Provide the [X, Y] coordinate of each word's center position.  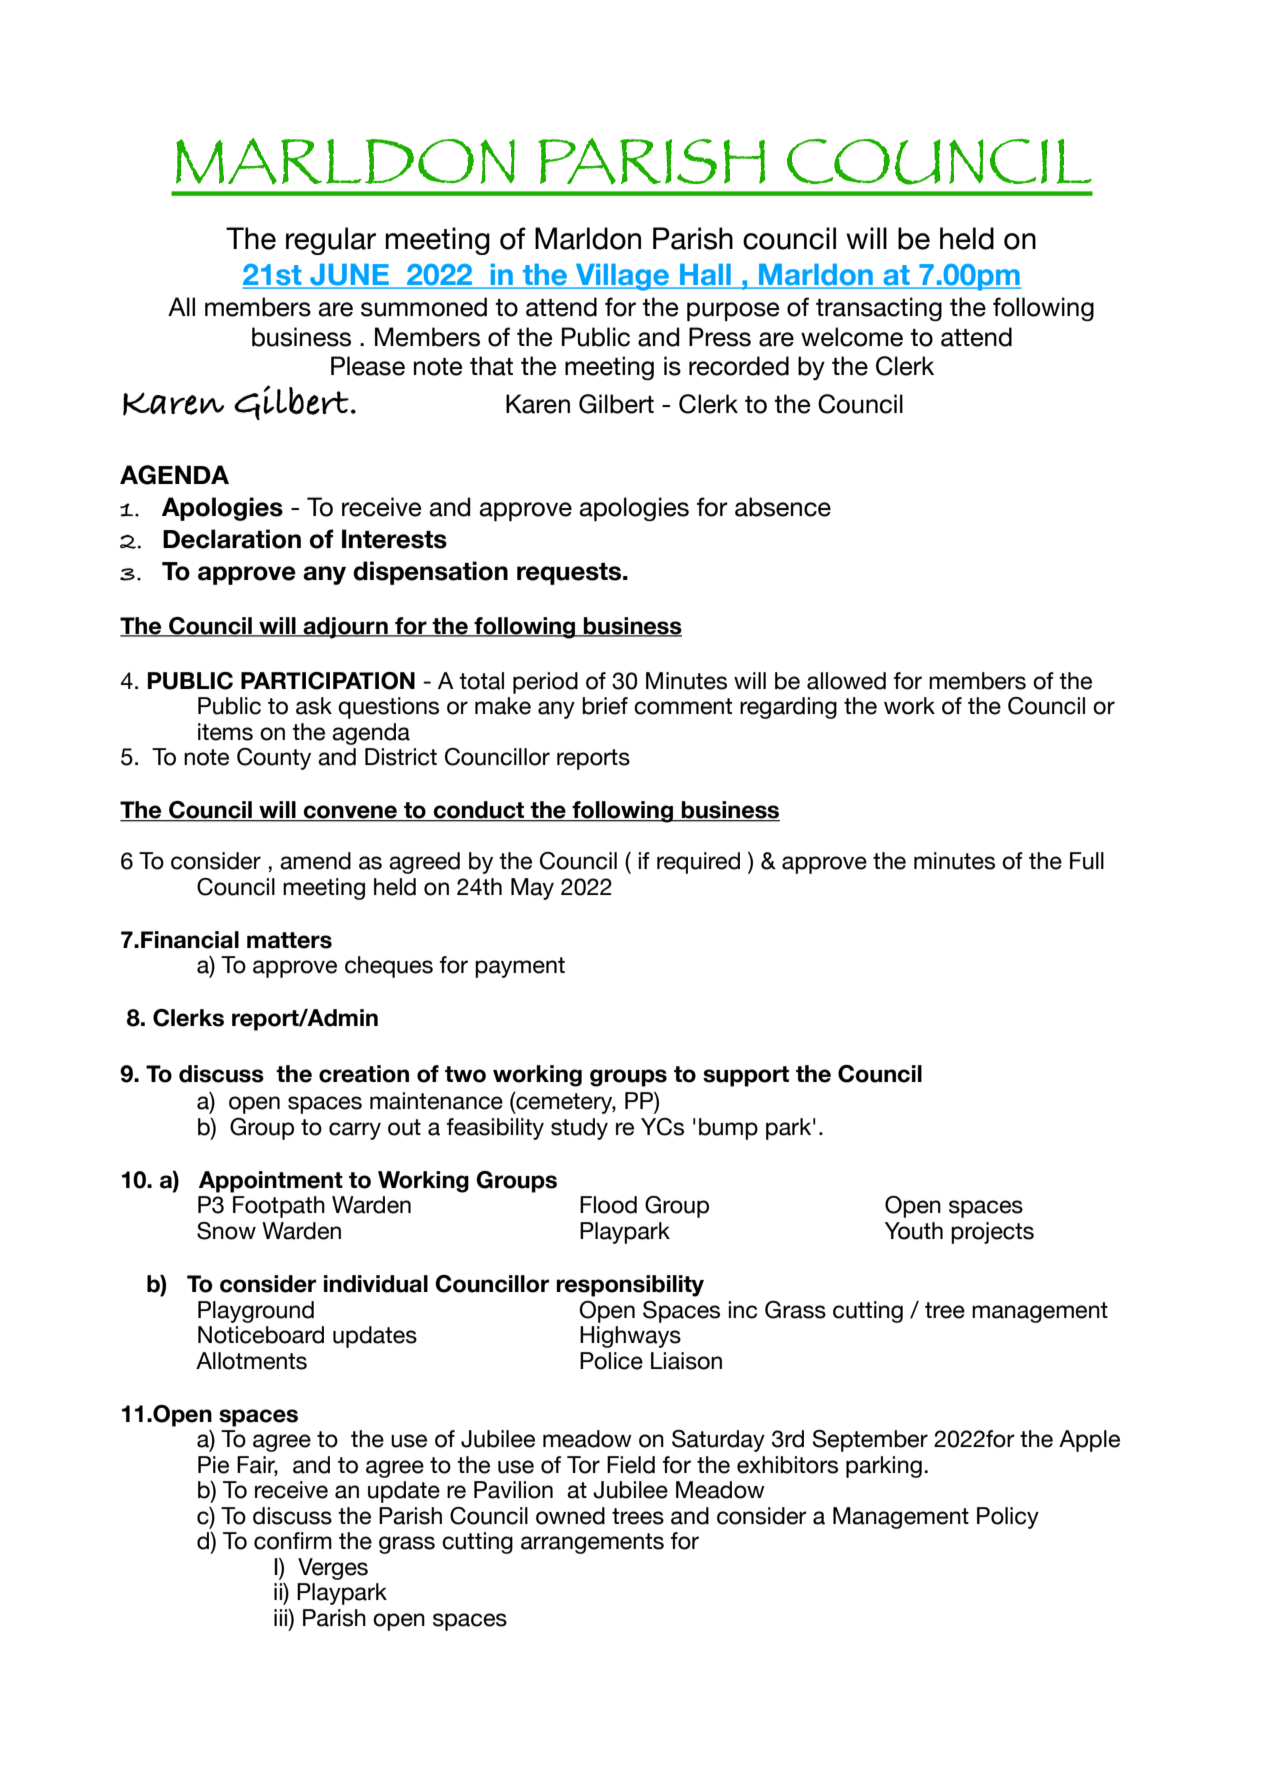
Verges [333, 1569]
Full [1087, 861]
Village [622, 277]
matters [289, 940]
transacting [879, 309]
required [698, 863]
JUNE [349, 276]
